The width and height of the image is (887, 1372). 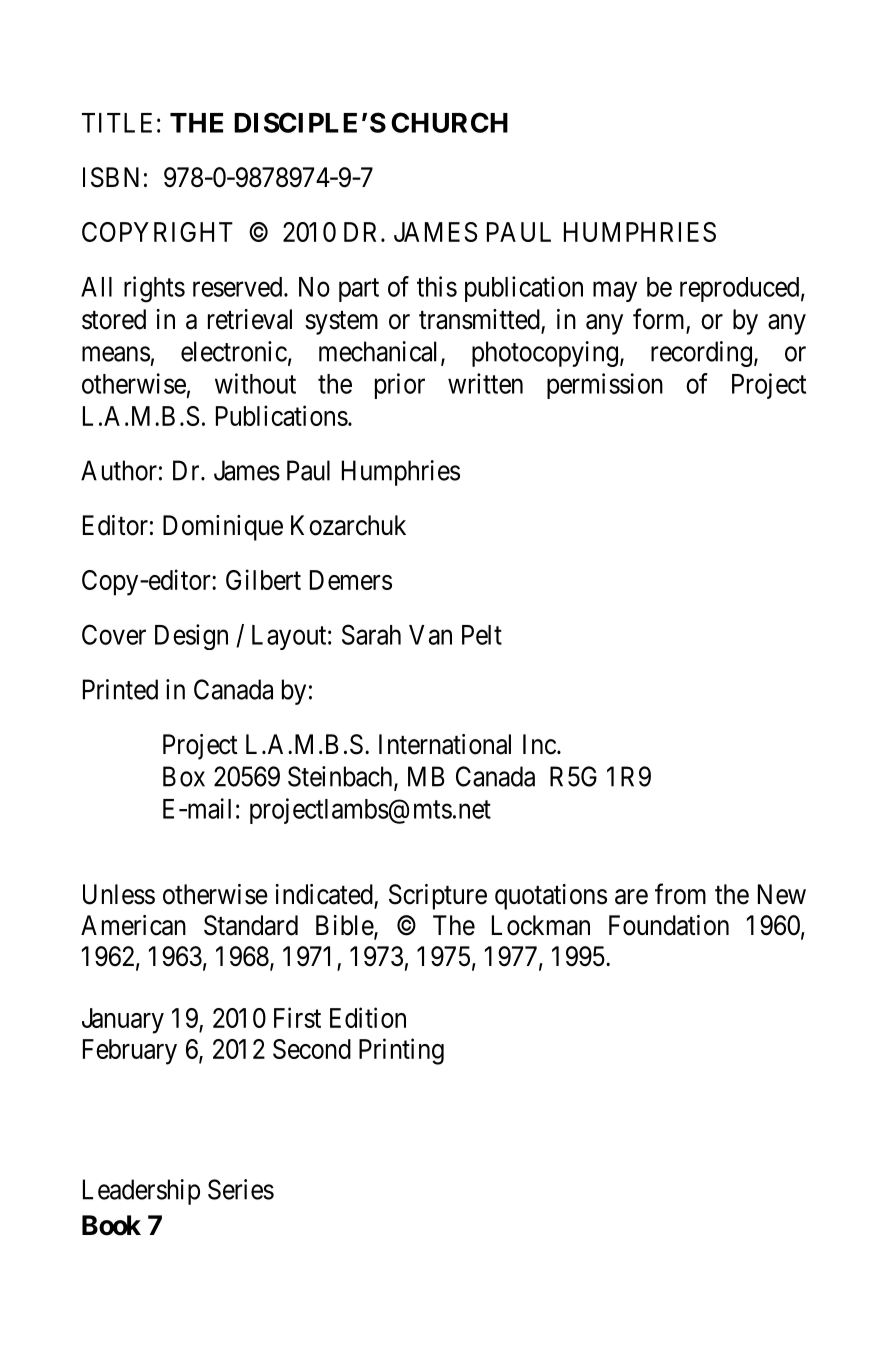 What do you see at coordinates (141, 1192) in the image?
I see `Leadership` at bounding box center [141, 1192].
